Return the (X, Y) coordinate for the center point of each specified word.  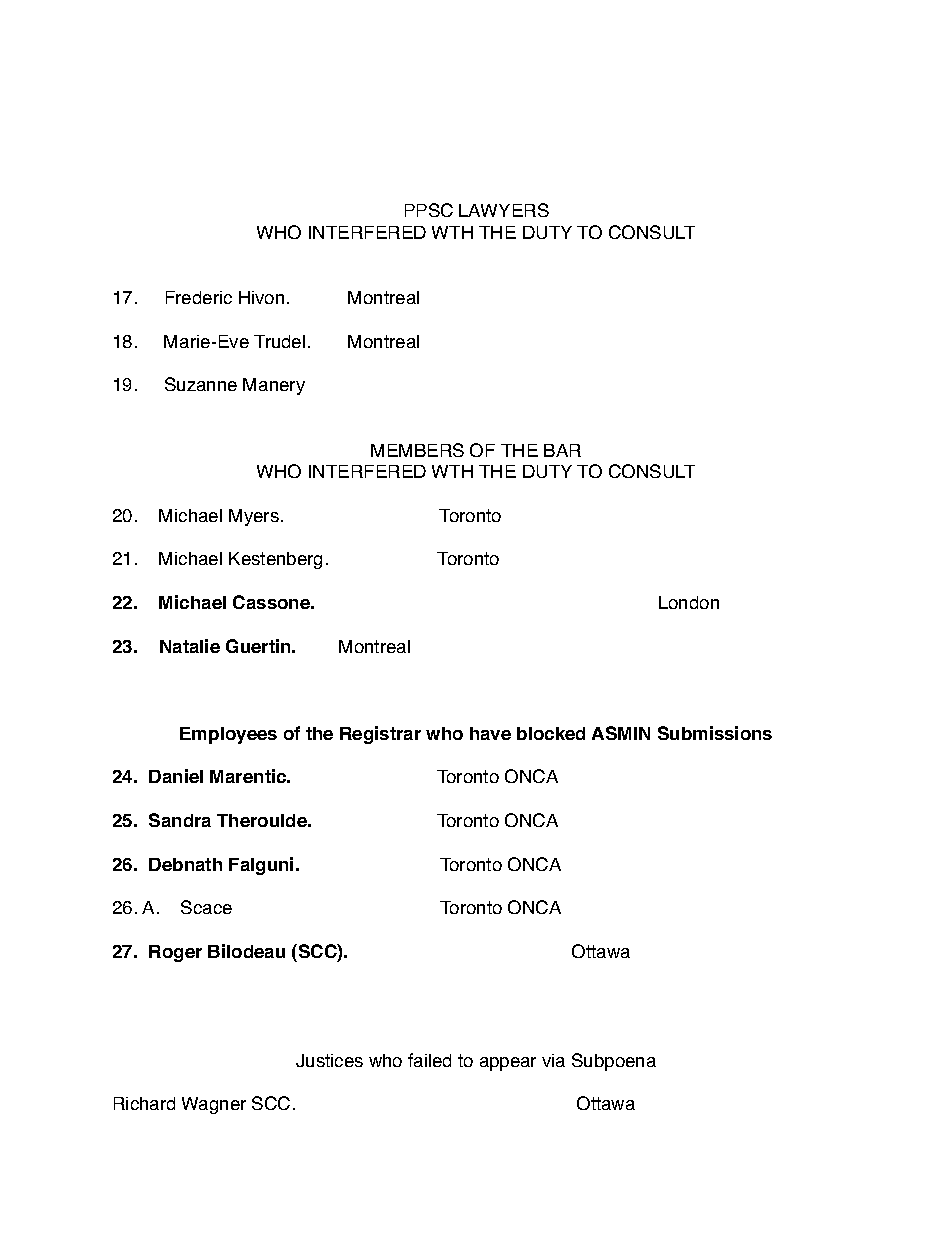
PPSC (429, 210)
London (689, 602)
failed (429, 1060)
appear (508, 1064)
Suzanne (201, 384)
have (490, 733)
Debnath (185, 864)
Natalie (190, 646)
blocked (551, 733)
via (553, 1060)
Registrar (380, 735)
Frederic (199, 297)
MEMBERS (417, 450)
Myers (254, 517)
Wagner (214, 1105)
